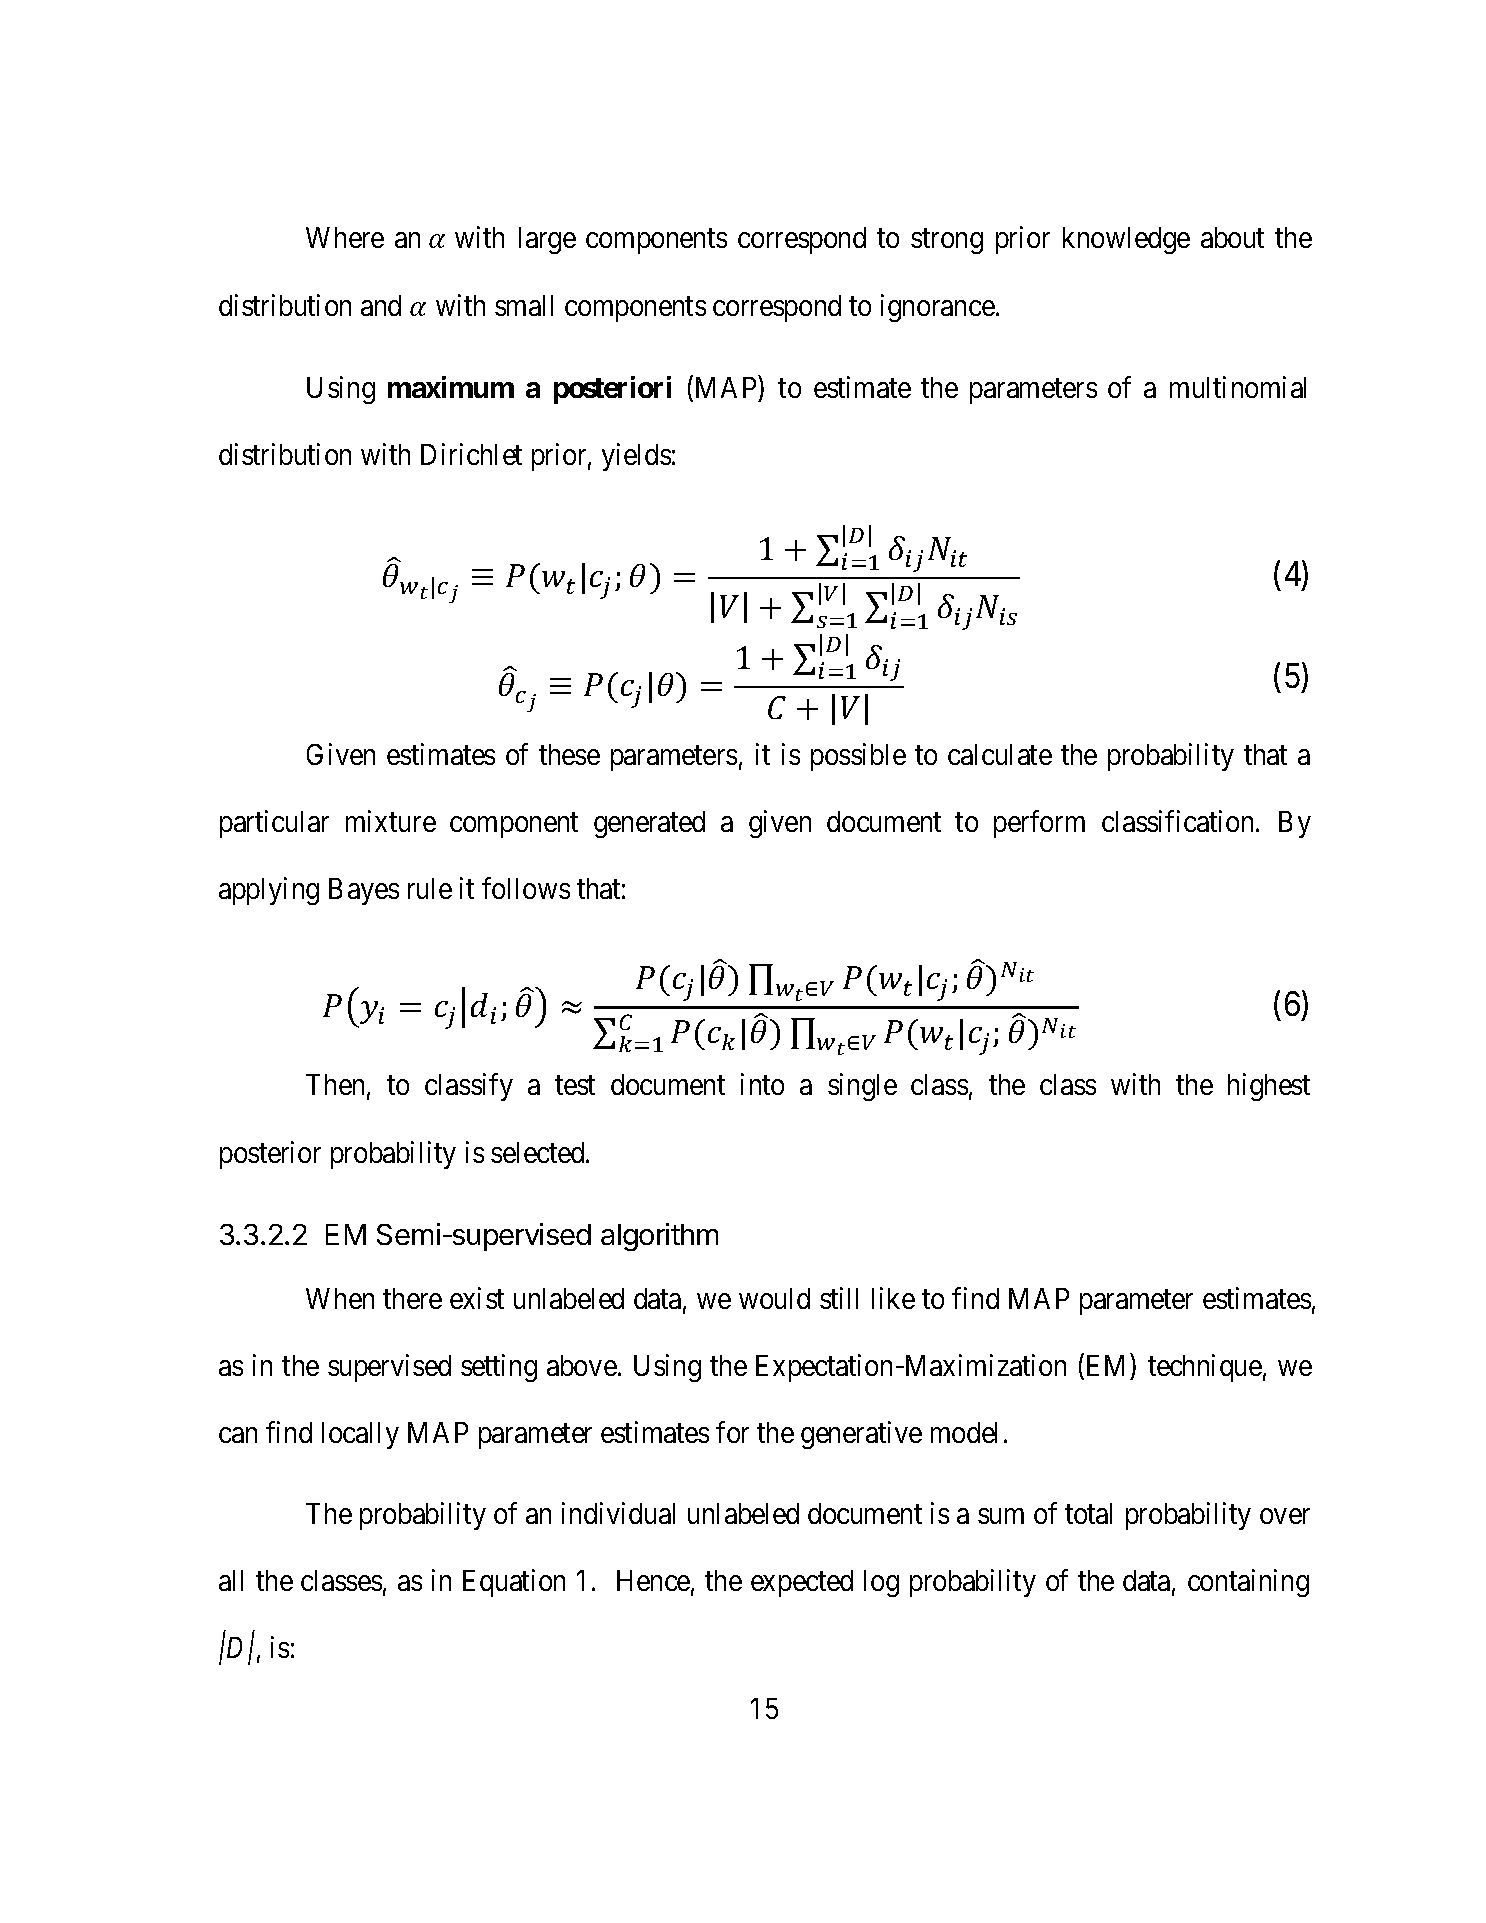  Describe the element at coordinates (636, 457) in the image. I see `yields` at that location.
